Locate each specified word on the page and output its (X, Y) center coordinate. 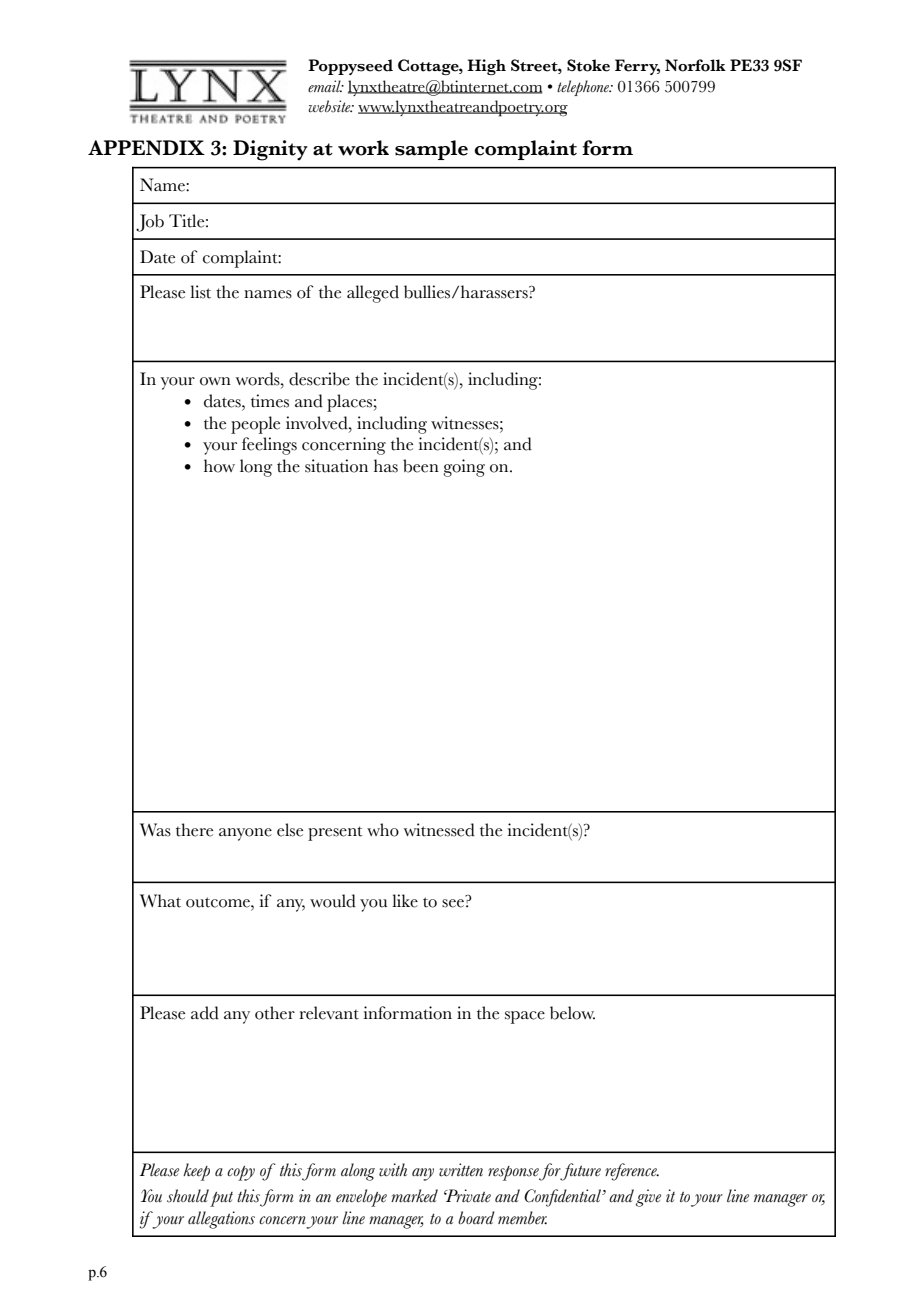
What (160, 901)
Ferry (637, 67)
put (221, 1199)
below (572, 1013)
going (464, 468)
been (421, 466)
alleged (373, 294)
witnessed (439, 830)
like (405, 901)
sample (431, 150)
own (215, 381)
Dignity (270, 150)
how (219, 466)
